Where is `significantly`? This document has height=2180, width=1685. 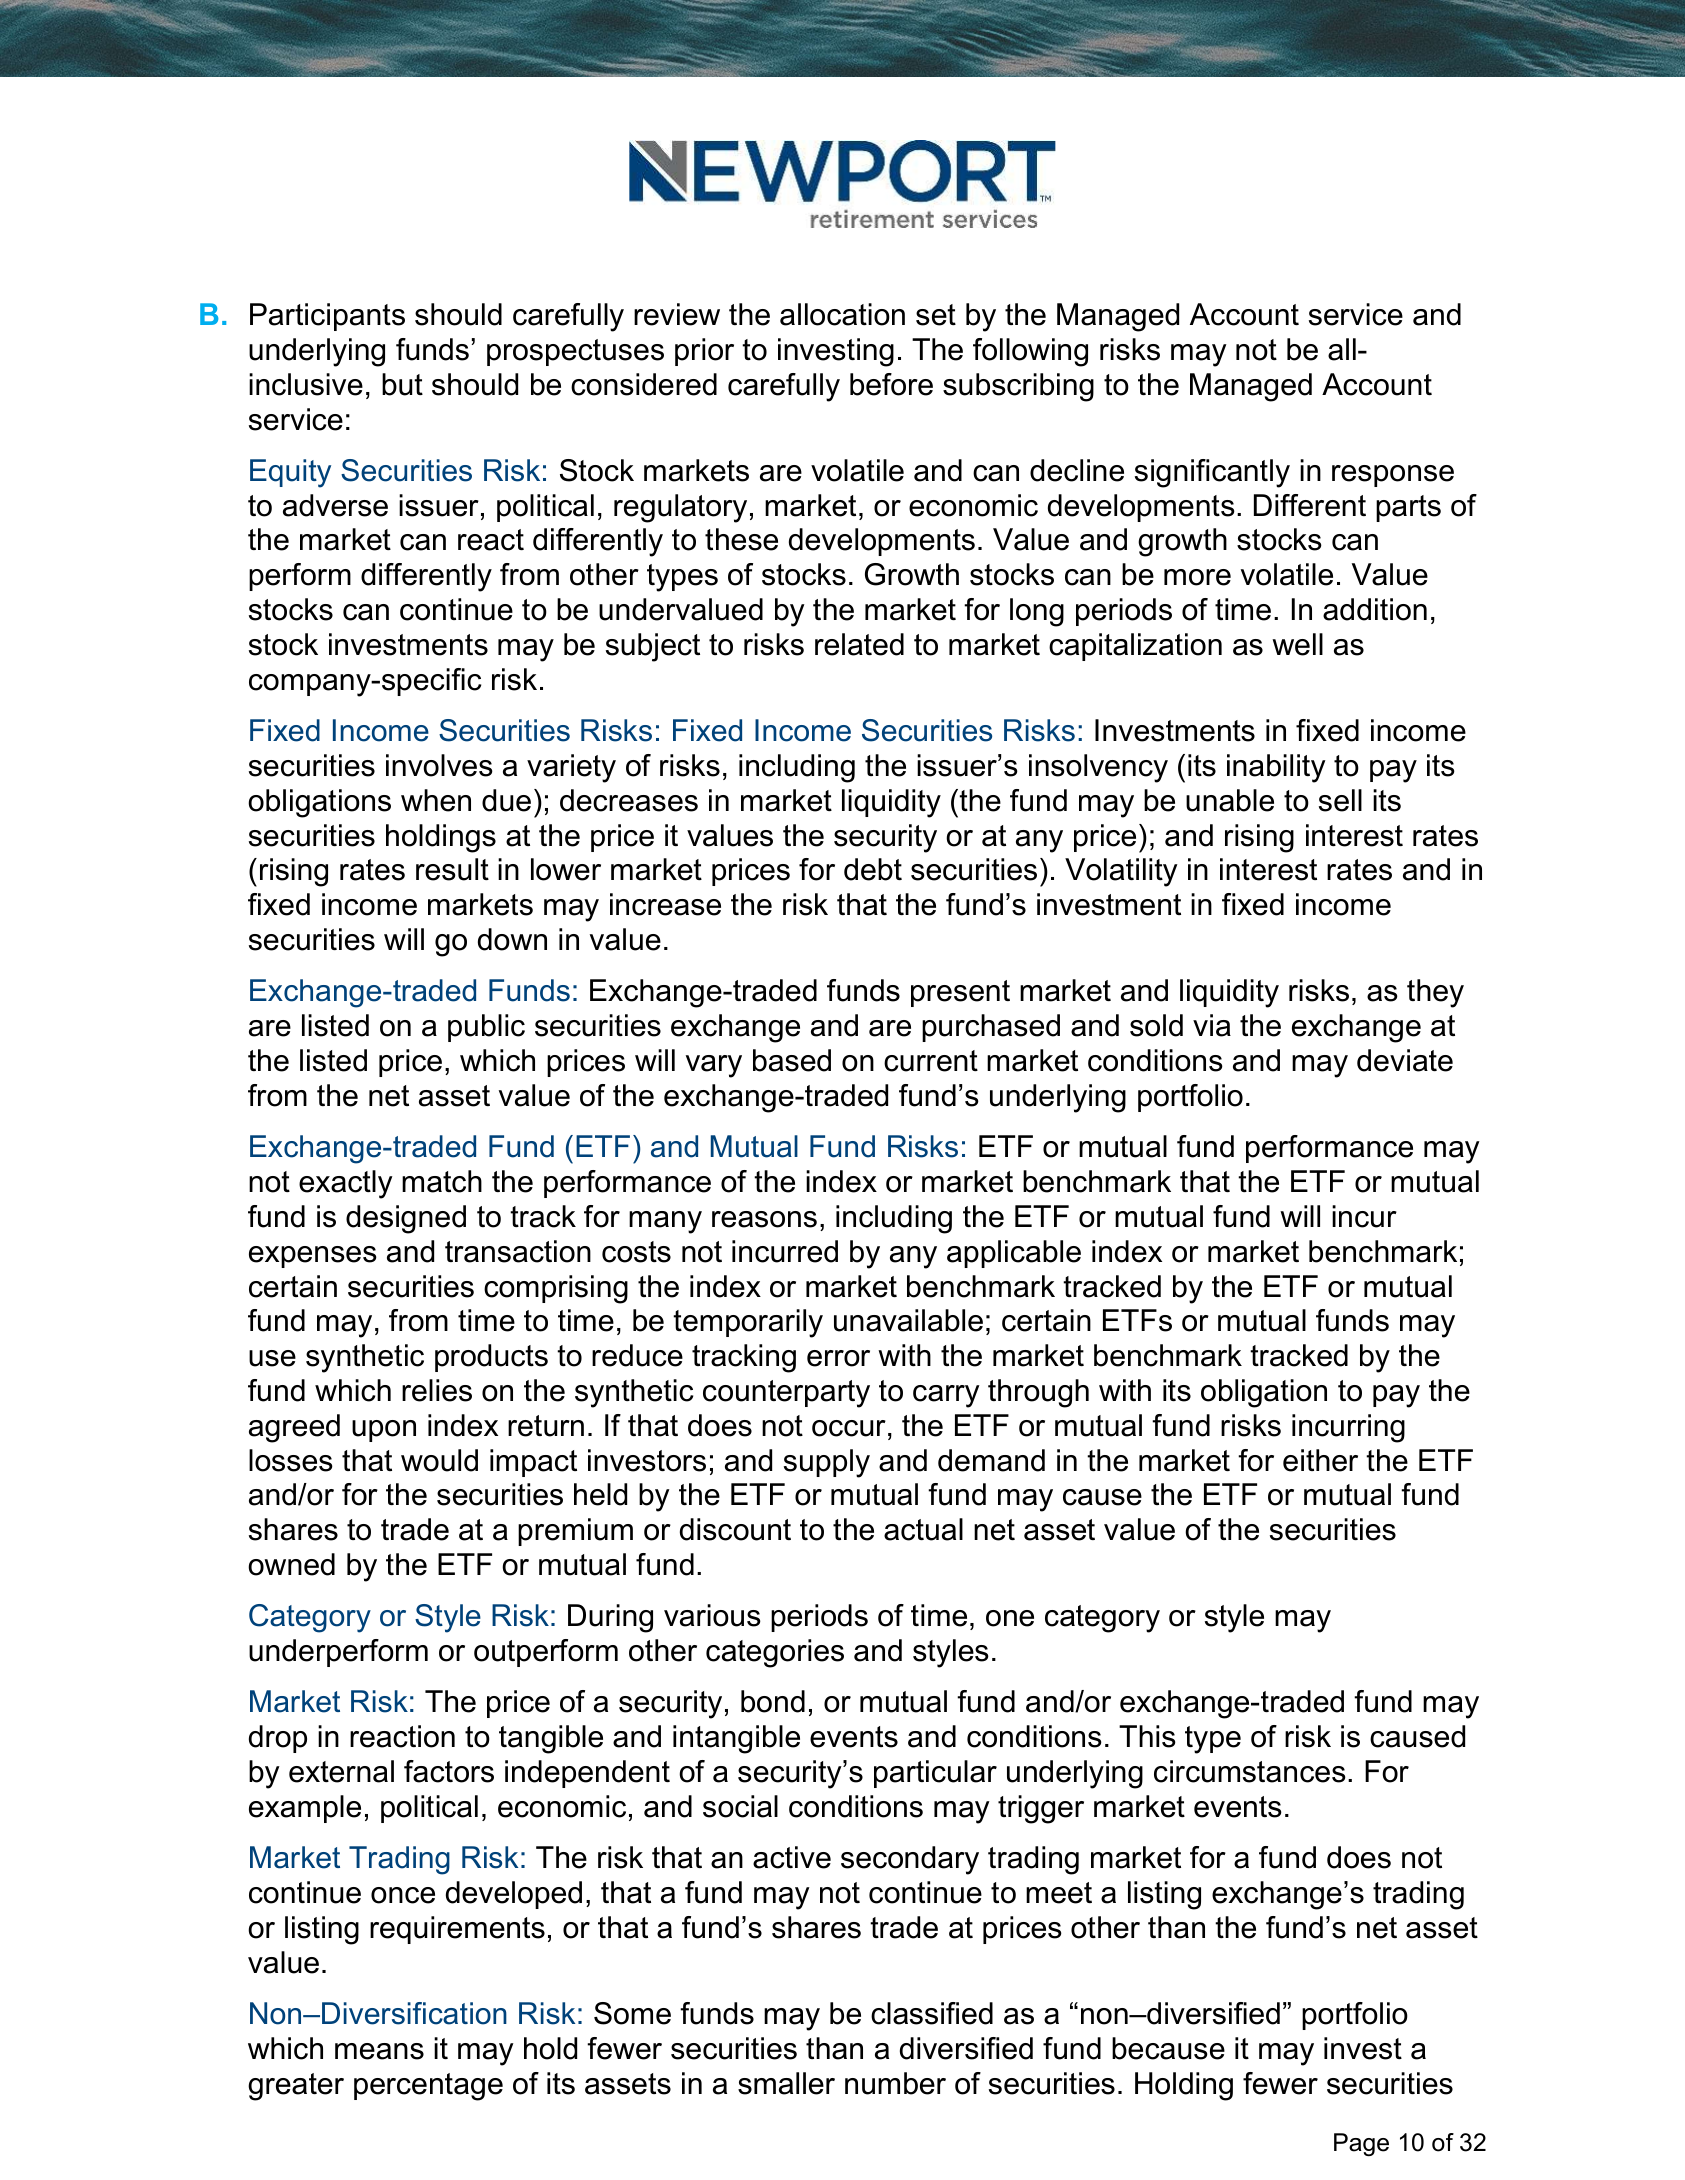
significantly is located at coordinates (1212, 473).
